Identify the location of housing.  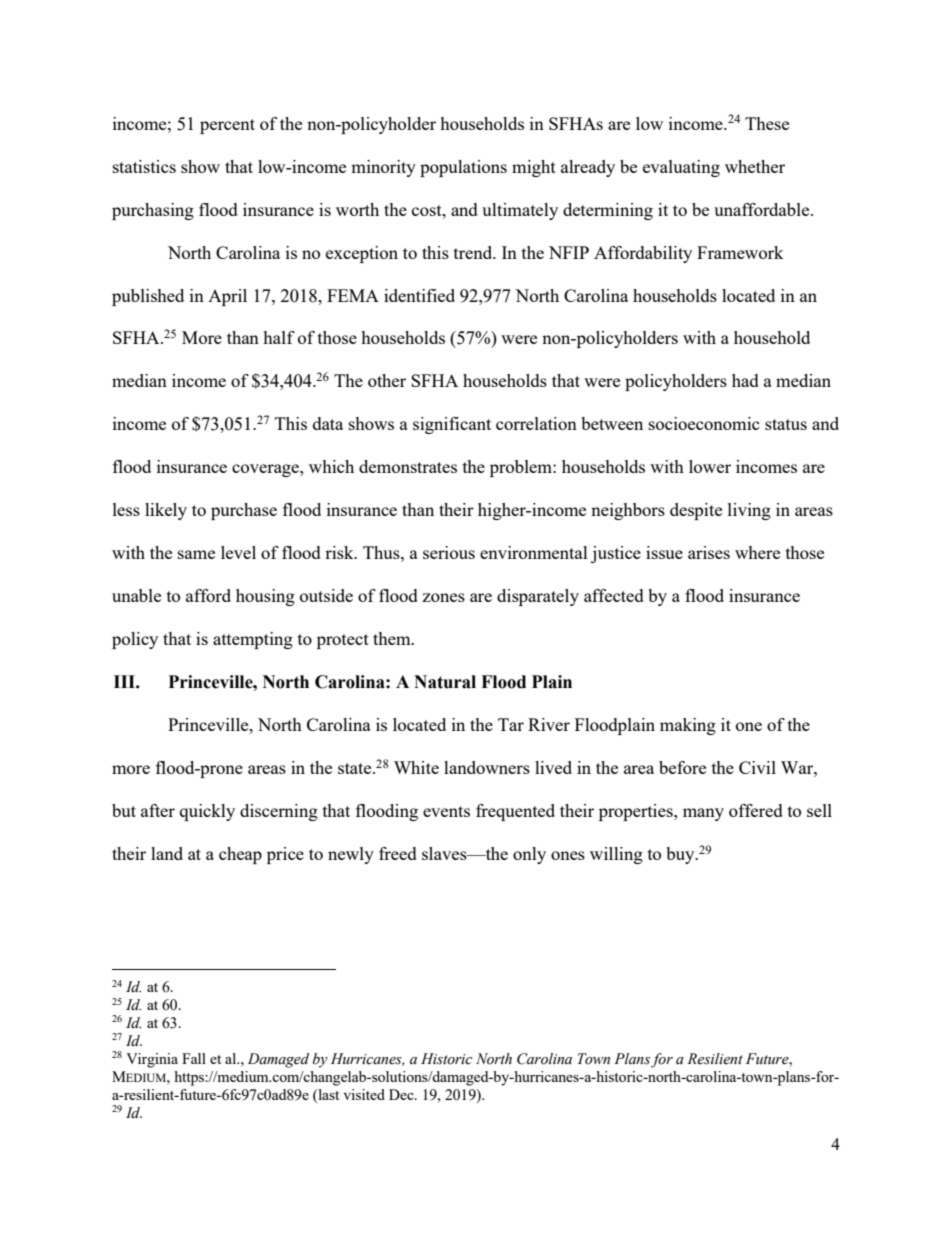
(265, 597).
